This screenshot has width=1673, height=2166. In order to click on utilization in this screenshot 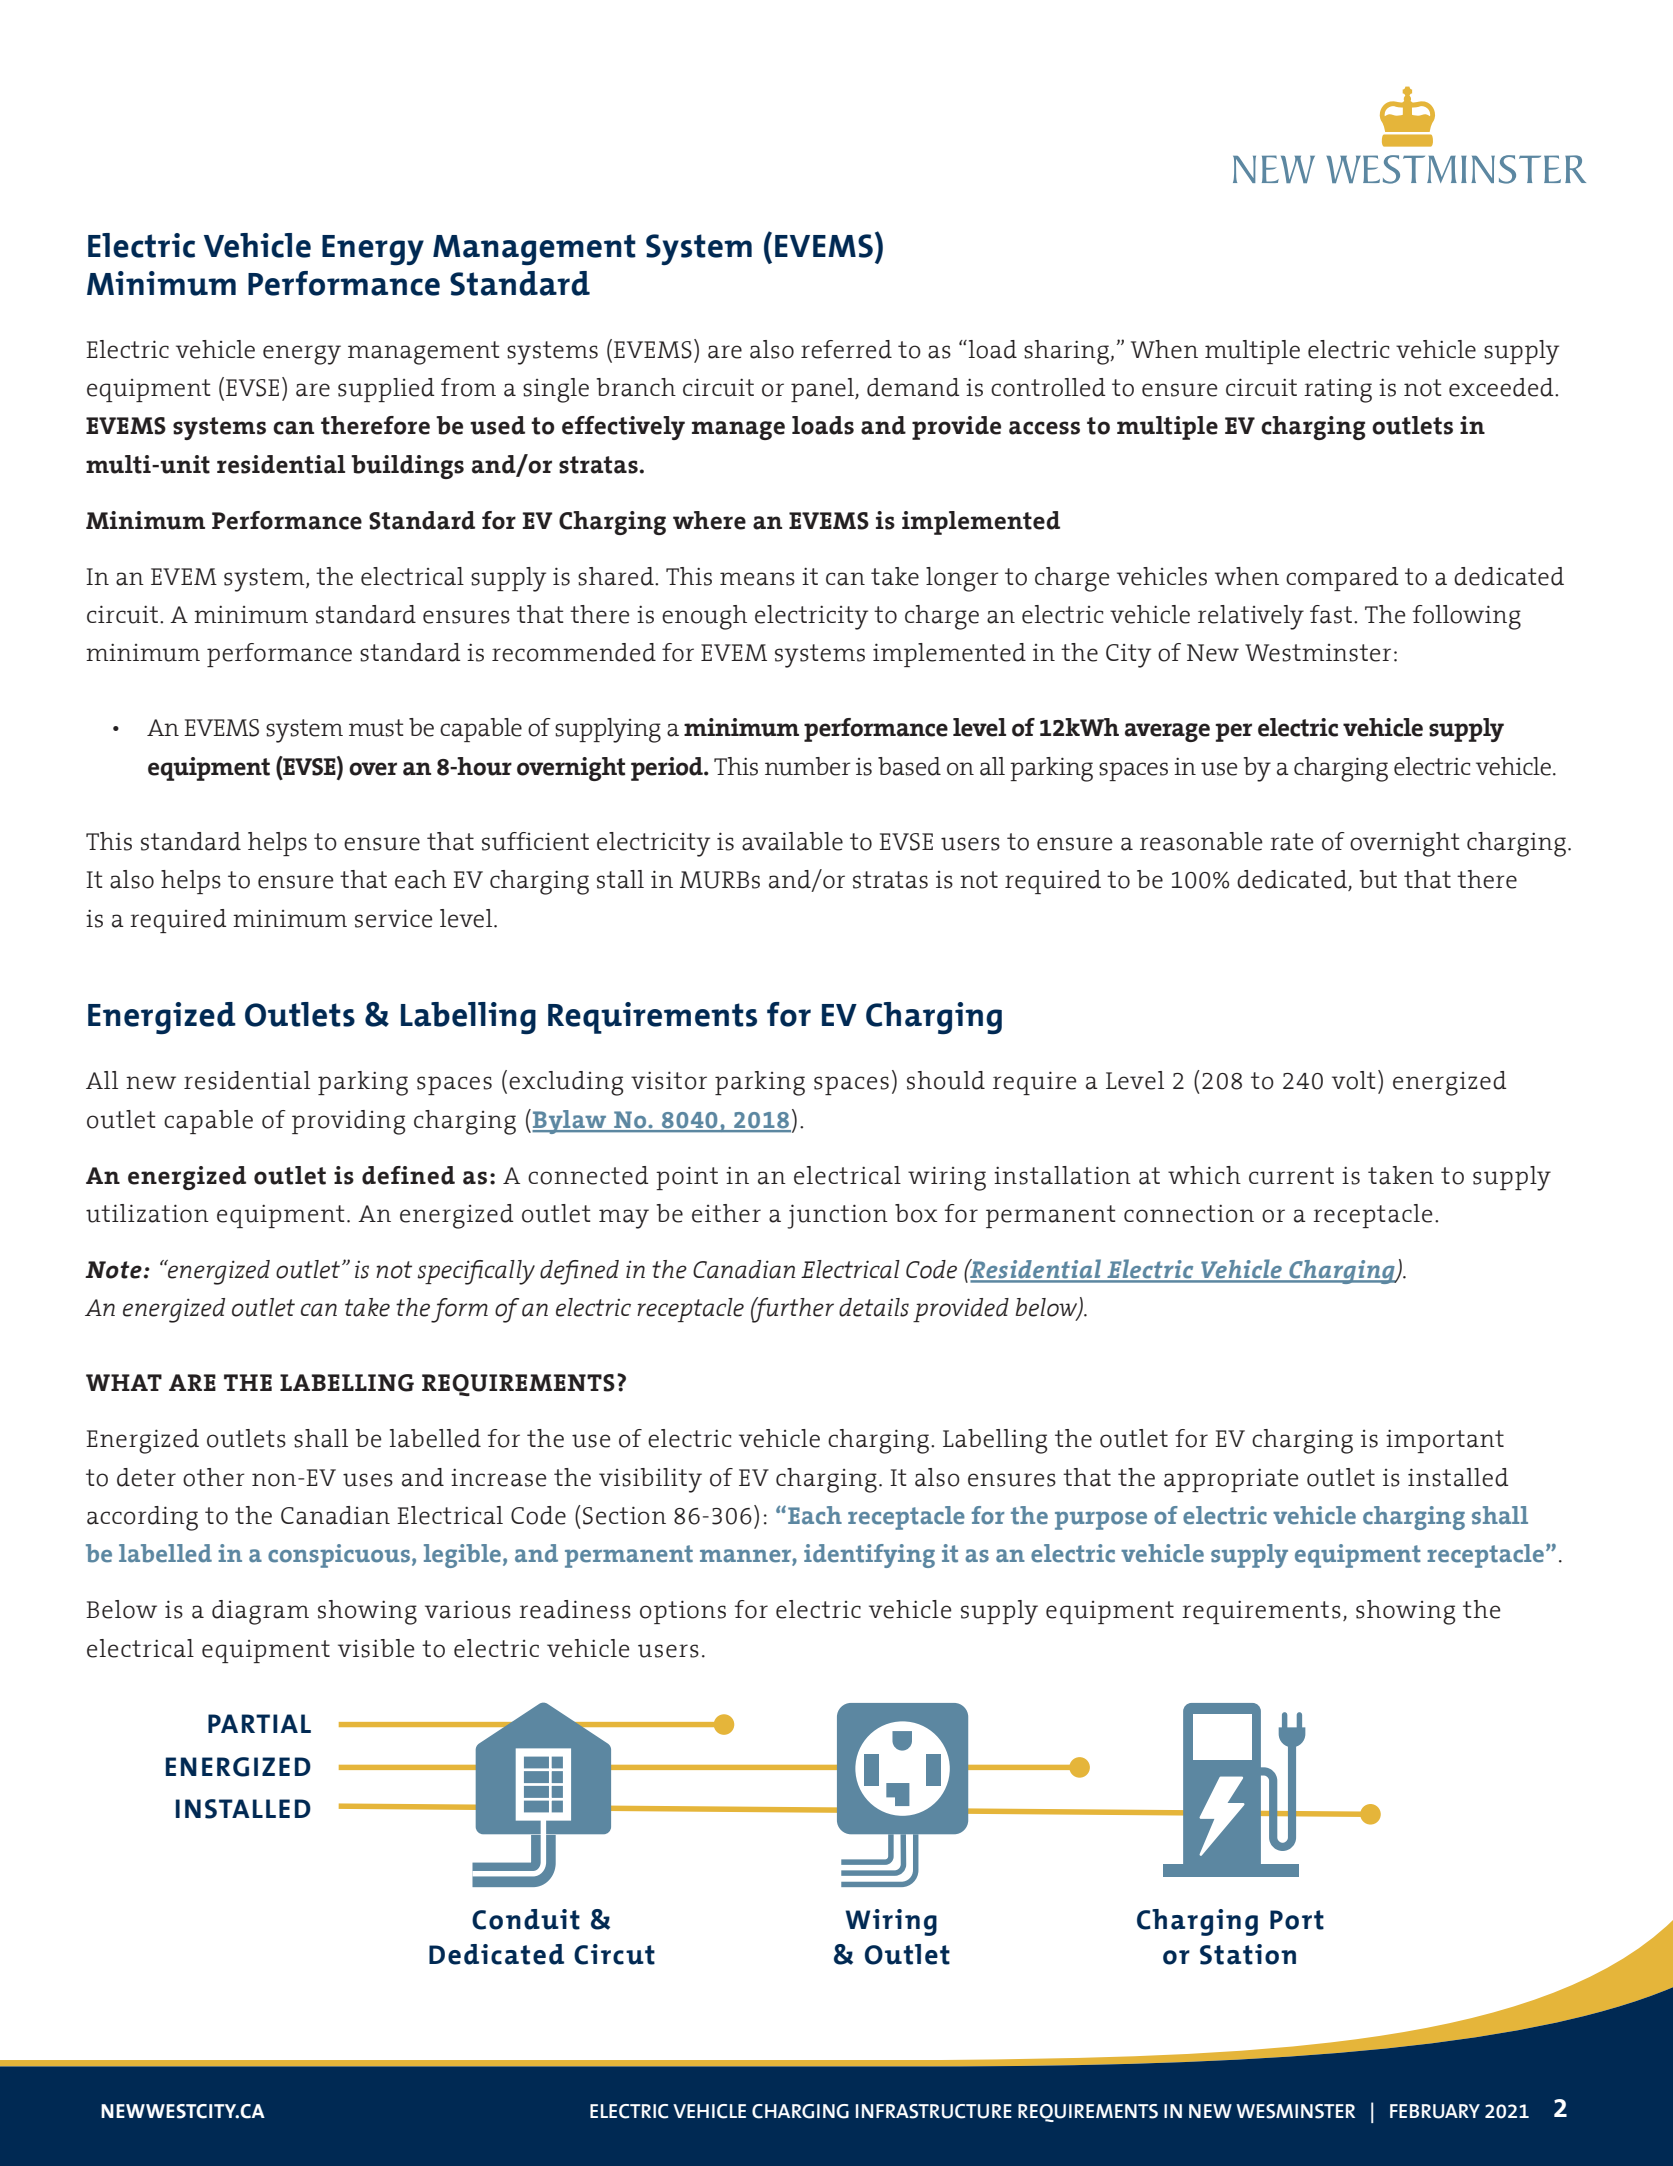, I will do `click(147, 1213)`.
